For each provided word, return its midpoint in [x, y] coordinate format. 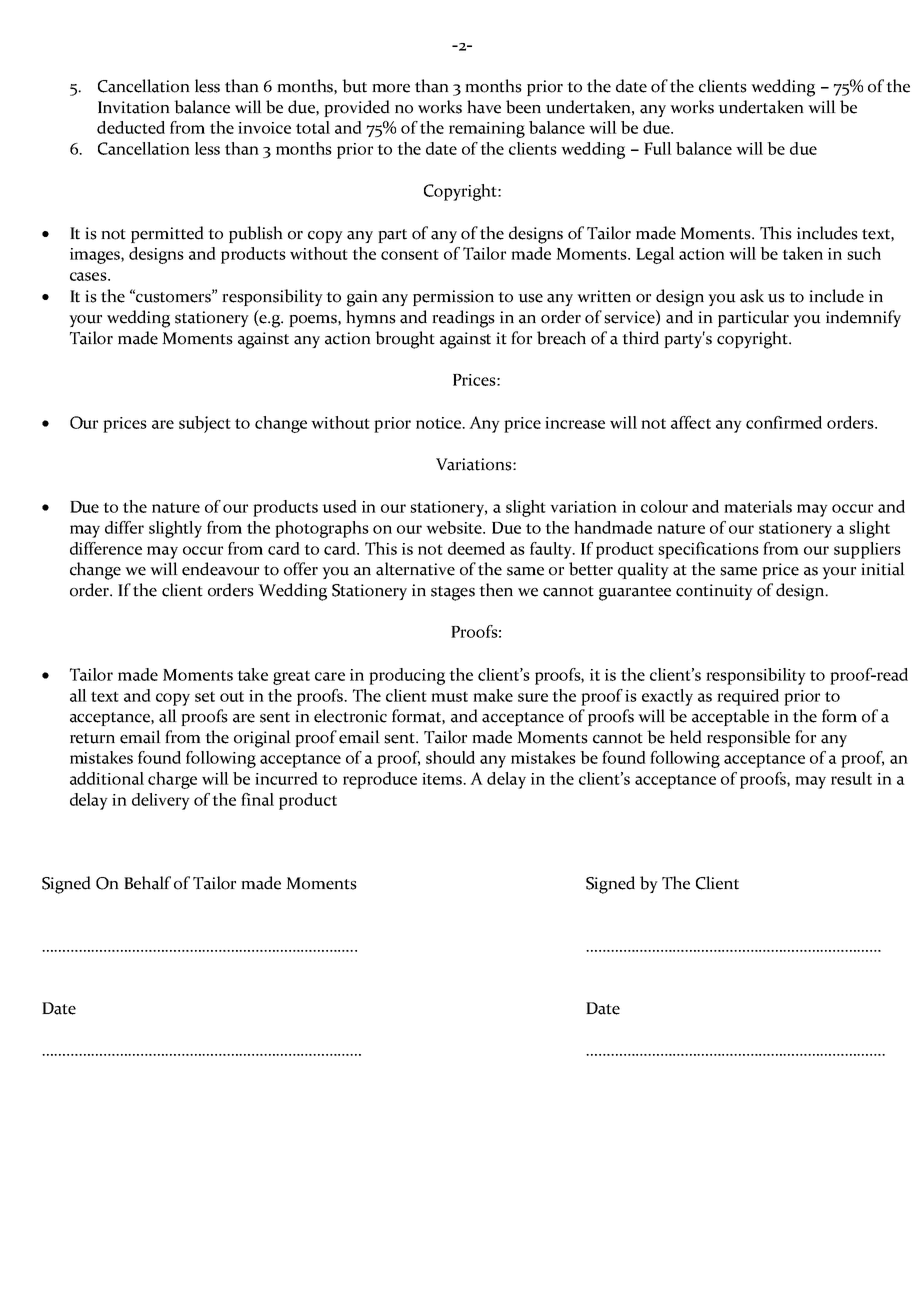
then [496, 590]
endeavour [220, 569]
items [443, 779]
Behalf [147, 883]
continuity [714, 592]
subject [205, 424]
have [484, 107]
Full [658, 148]
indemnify [863, 318]
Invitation [134, 107]
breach [561, 338]
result [851, 778]
